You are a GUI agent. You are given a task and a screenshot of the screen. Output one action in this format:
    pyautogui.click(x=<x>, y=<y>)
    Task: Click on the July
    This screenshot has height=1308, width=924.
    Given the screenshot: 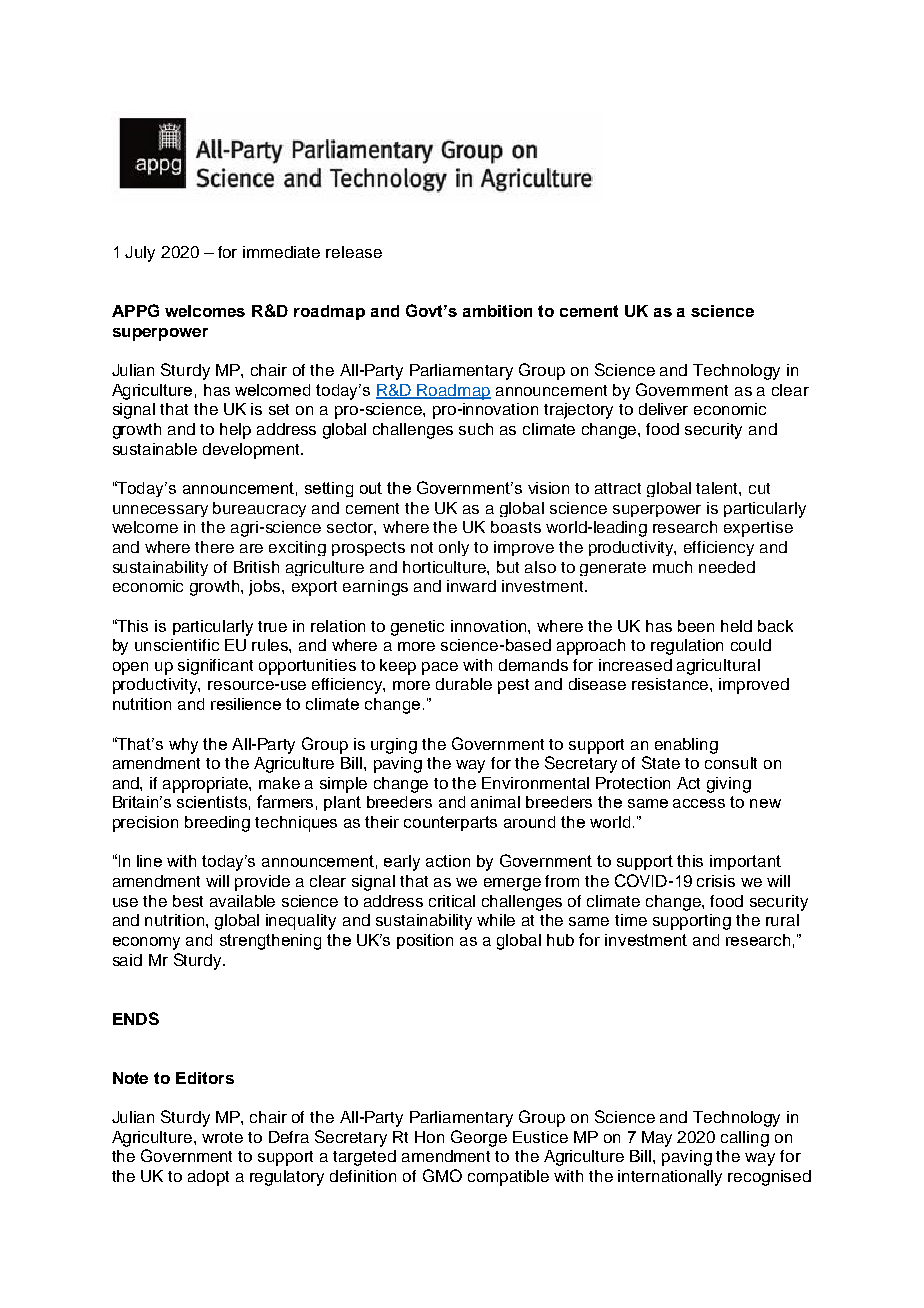 What is the action you would take?
    pyautogui.click(x=140, y=254)
